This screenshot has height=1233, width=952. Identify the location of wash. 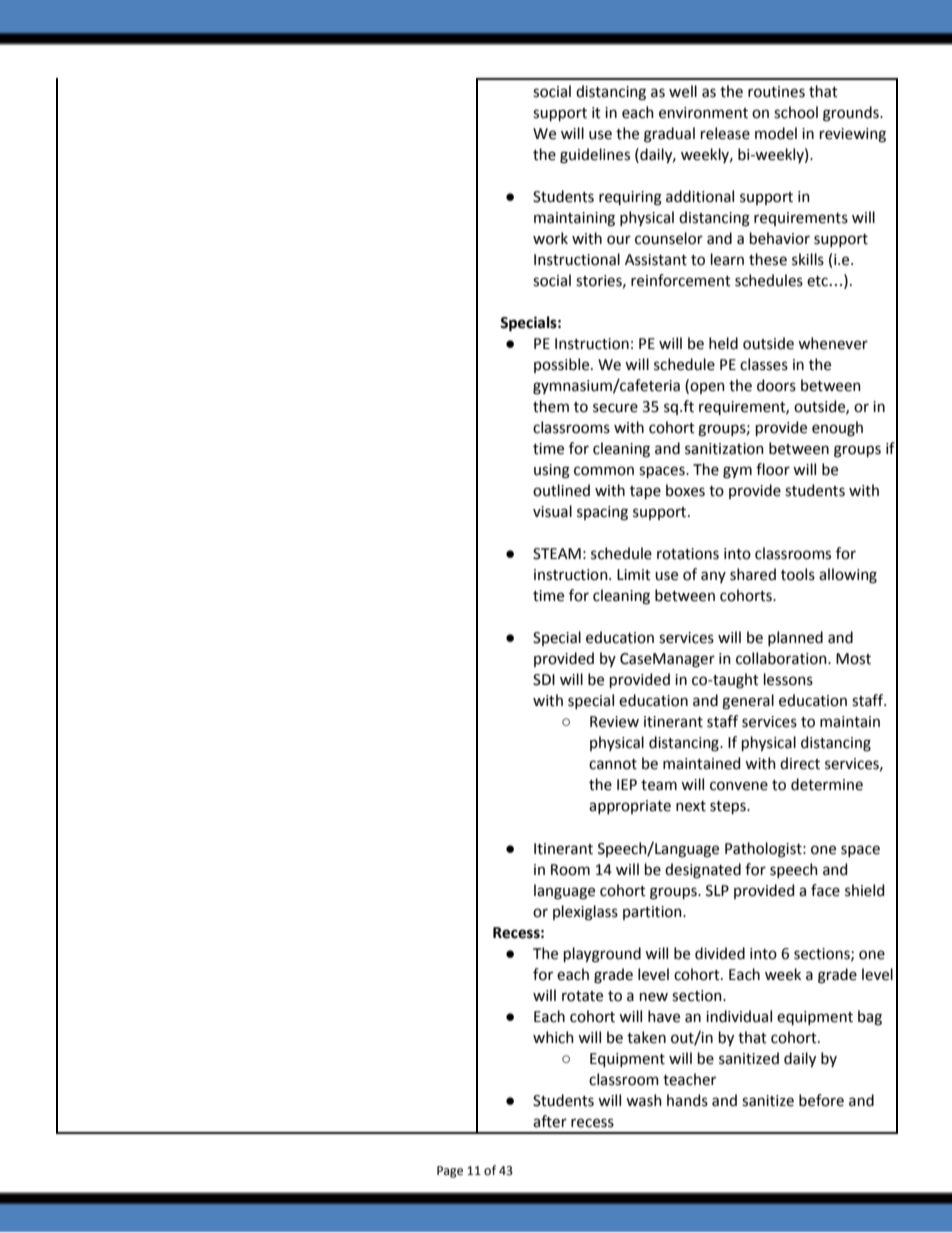
(644, 1100).
